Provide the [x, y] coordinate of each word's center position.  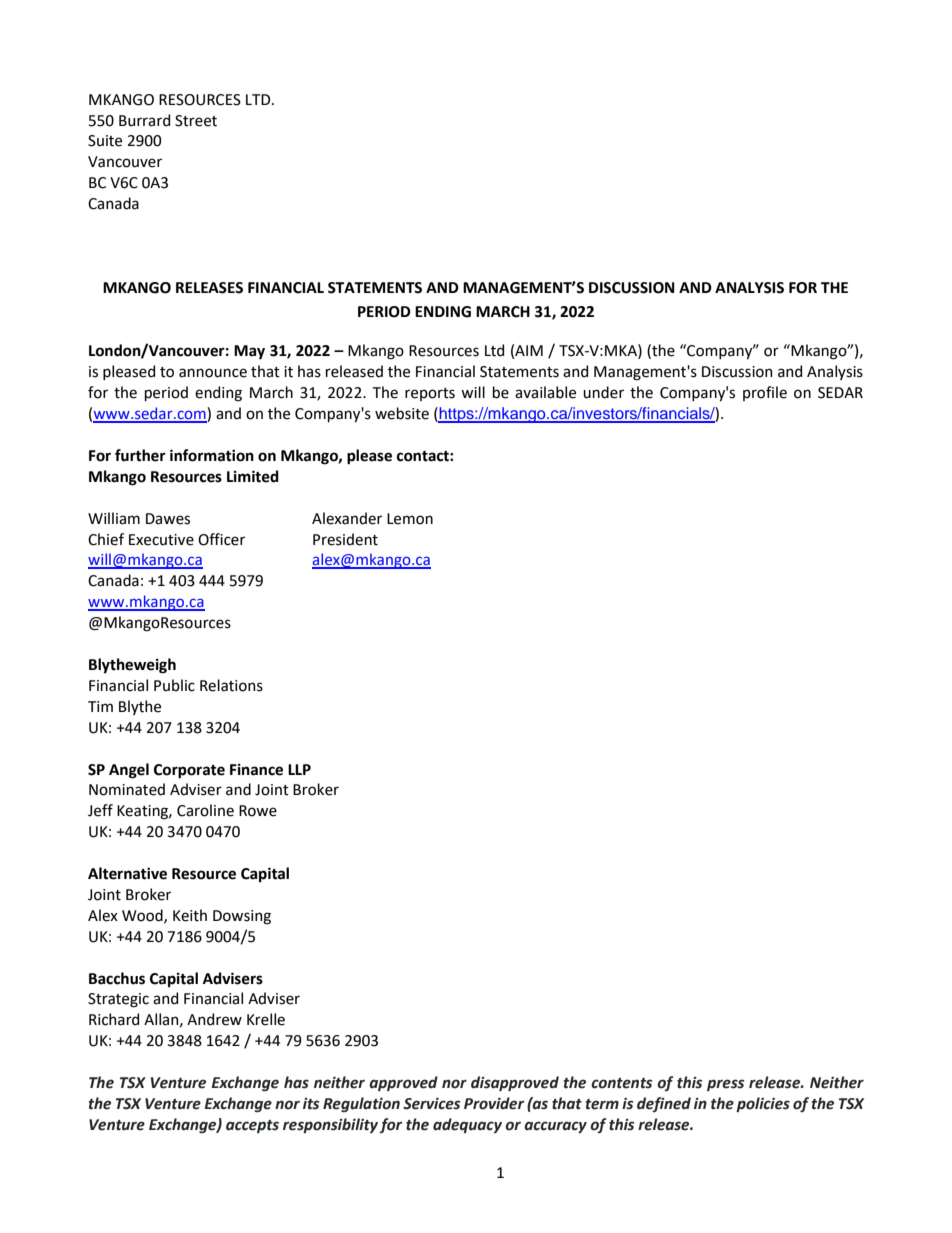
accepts [252, 1126]
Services [431, 1104]
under [603, 392]
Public [174, 685]
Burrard [144, 120]
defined [664, 1104]
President [345, 539]
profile [765, 393]
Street [196, 121]
